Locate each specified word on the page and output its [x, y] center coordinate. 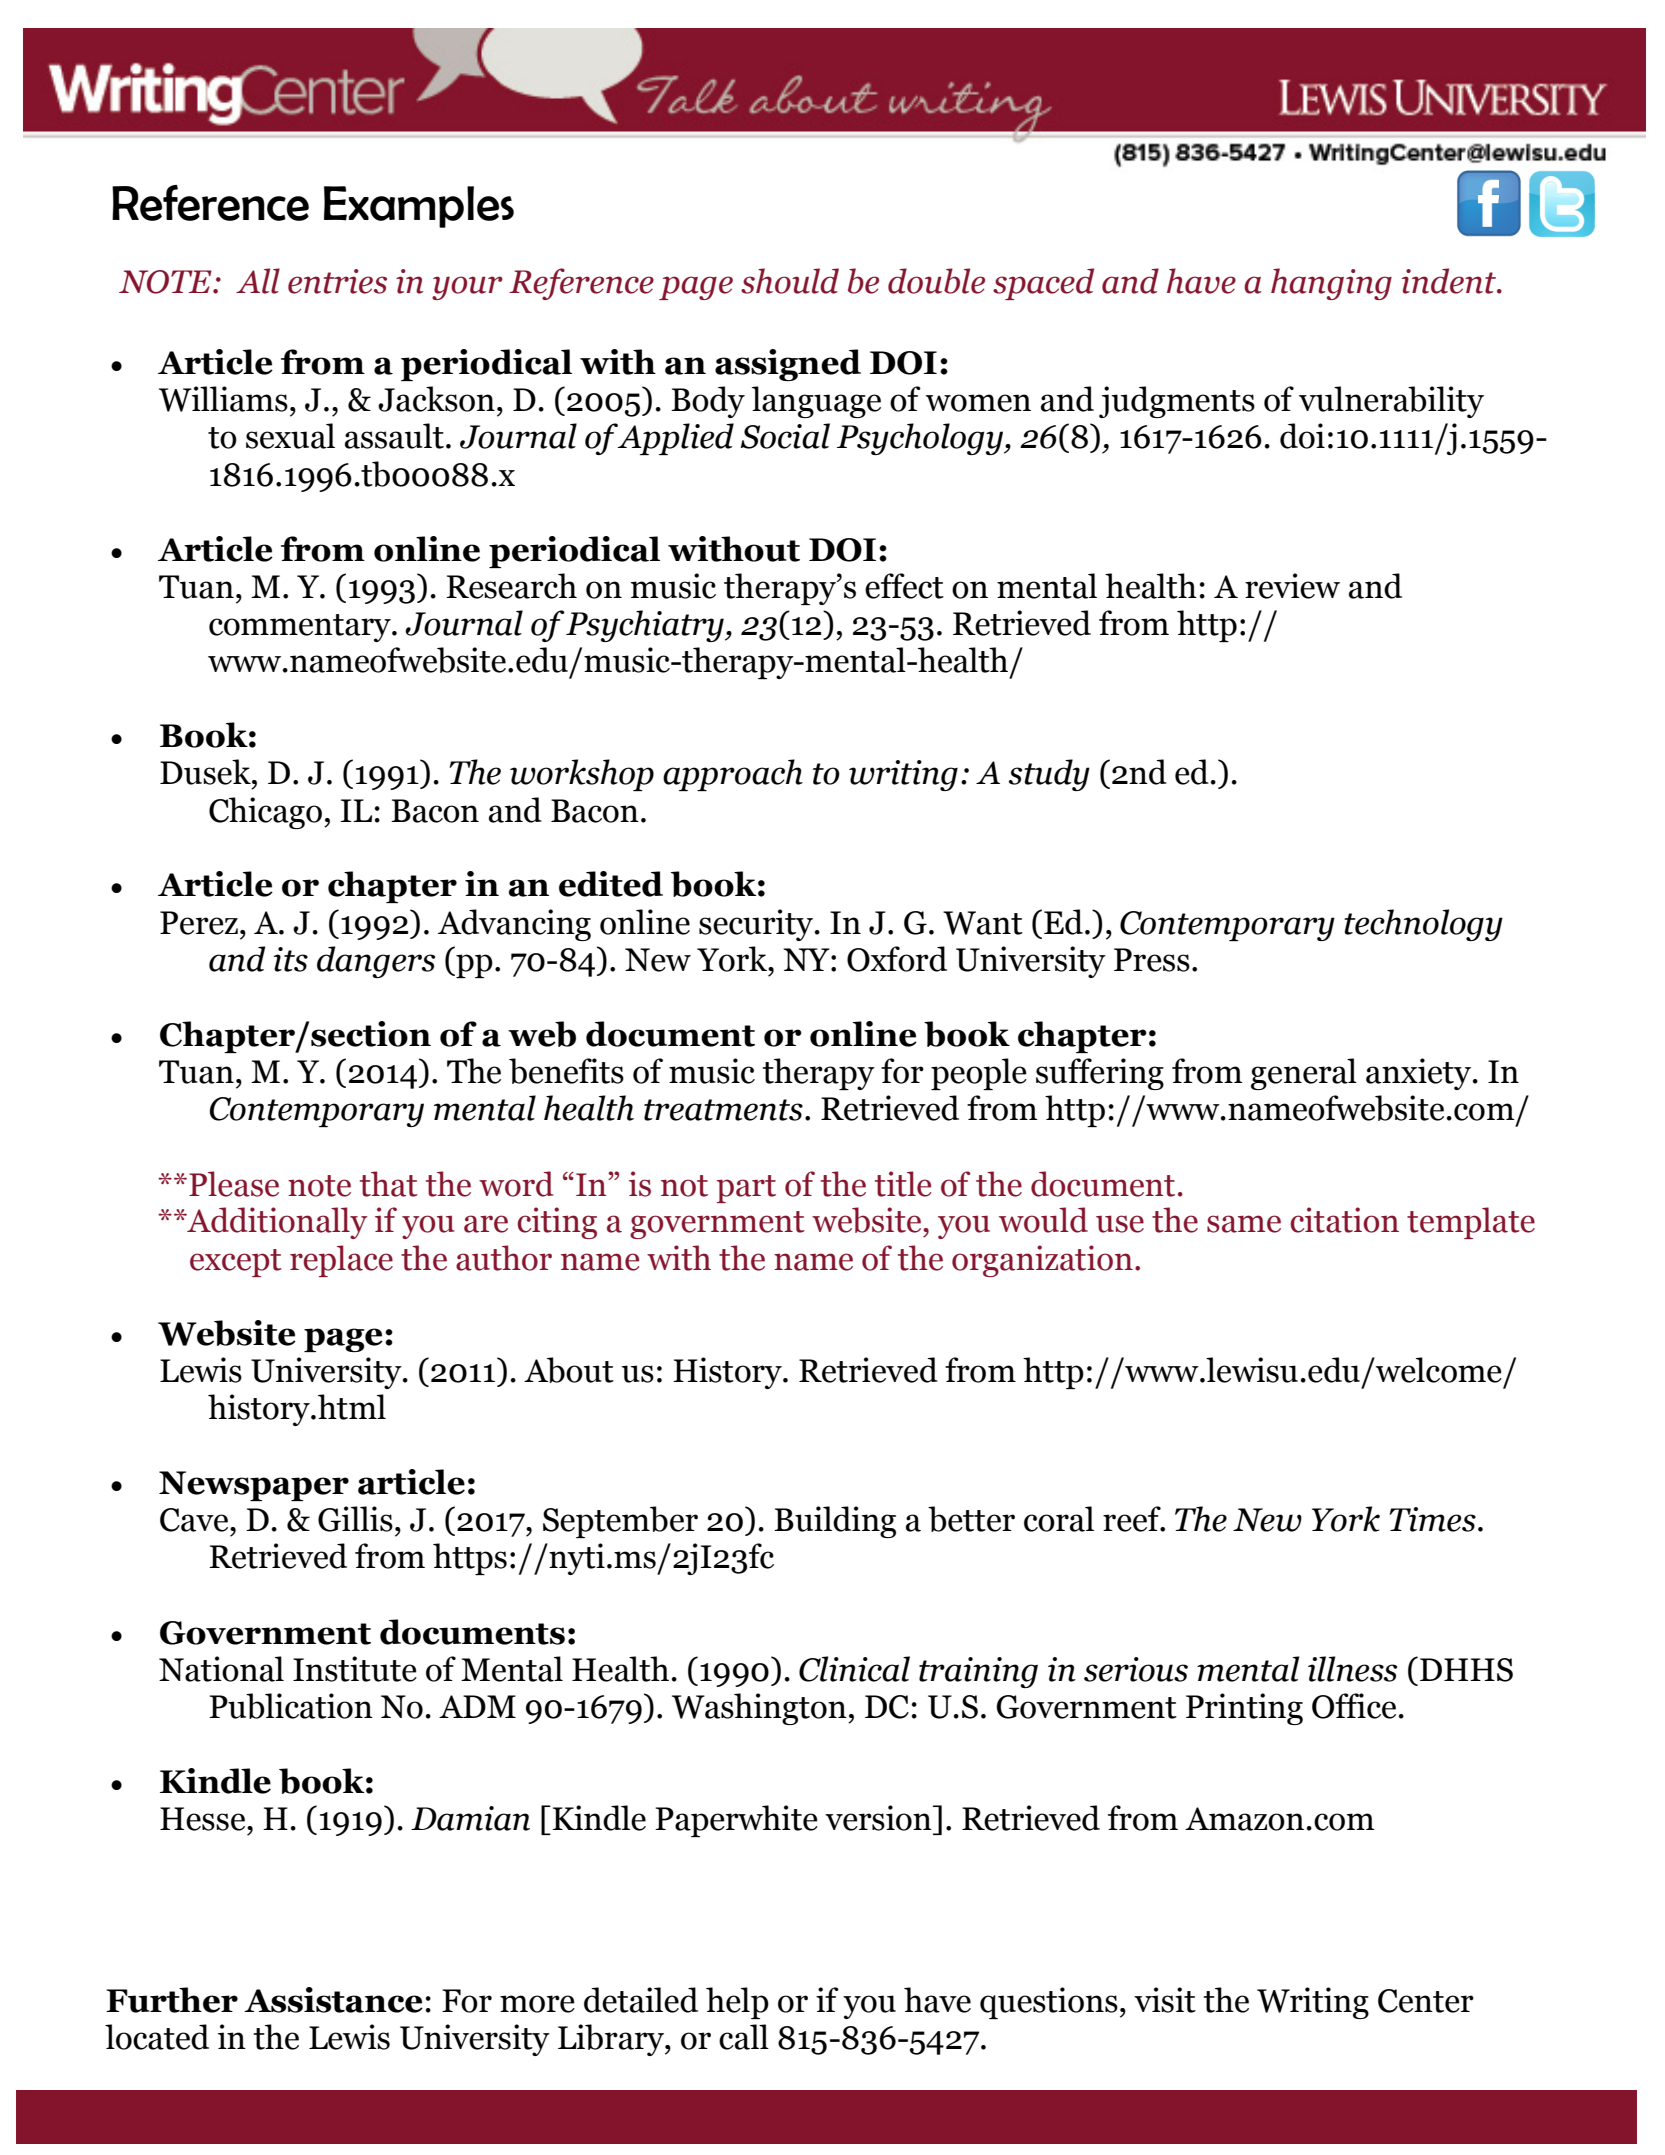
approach [733, 775]
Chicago [265, 813]
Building [835, 1522]
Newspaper [254, 1486]
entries [337, 281]
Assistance [333, 2000]
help [737, 2003]
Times [1433, 1519]
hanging [1331, 284]
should [790, 281]
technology [1423, 925]
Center [1426, 2001]
